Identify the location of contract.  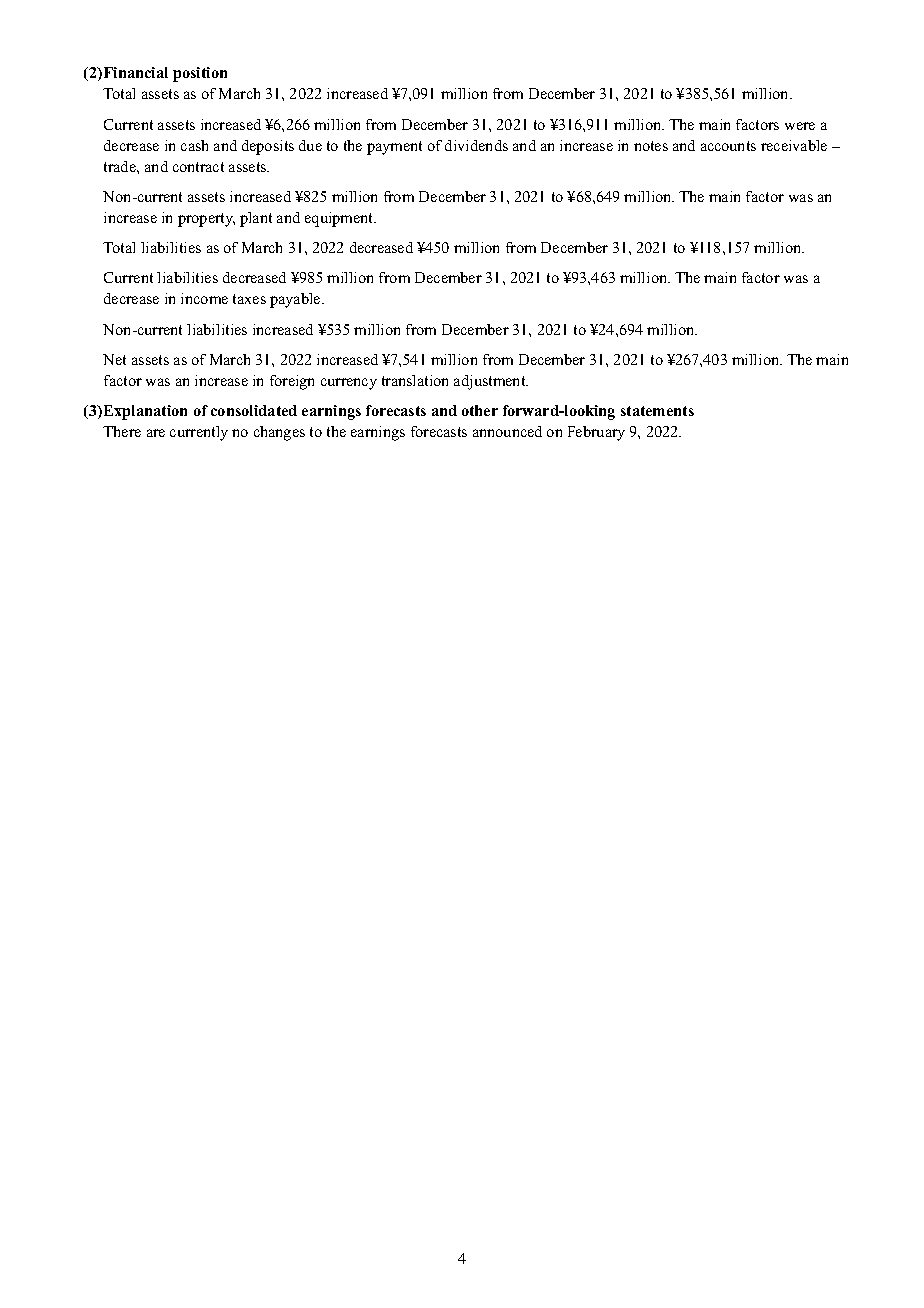
(198, 167).
